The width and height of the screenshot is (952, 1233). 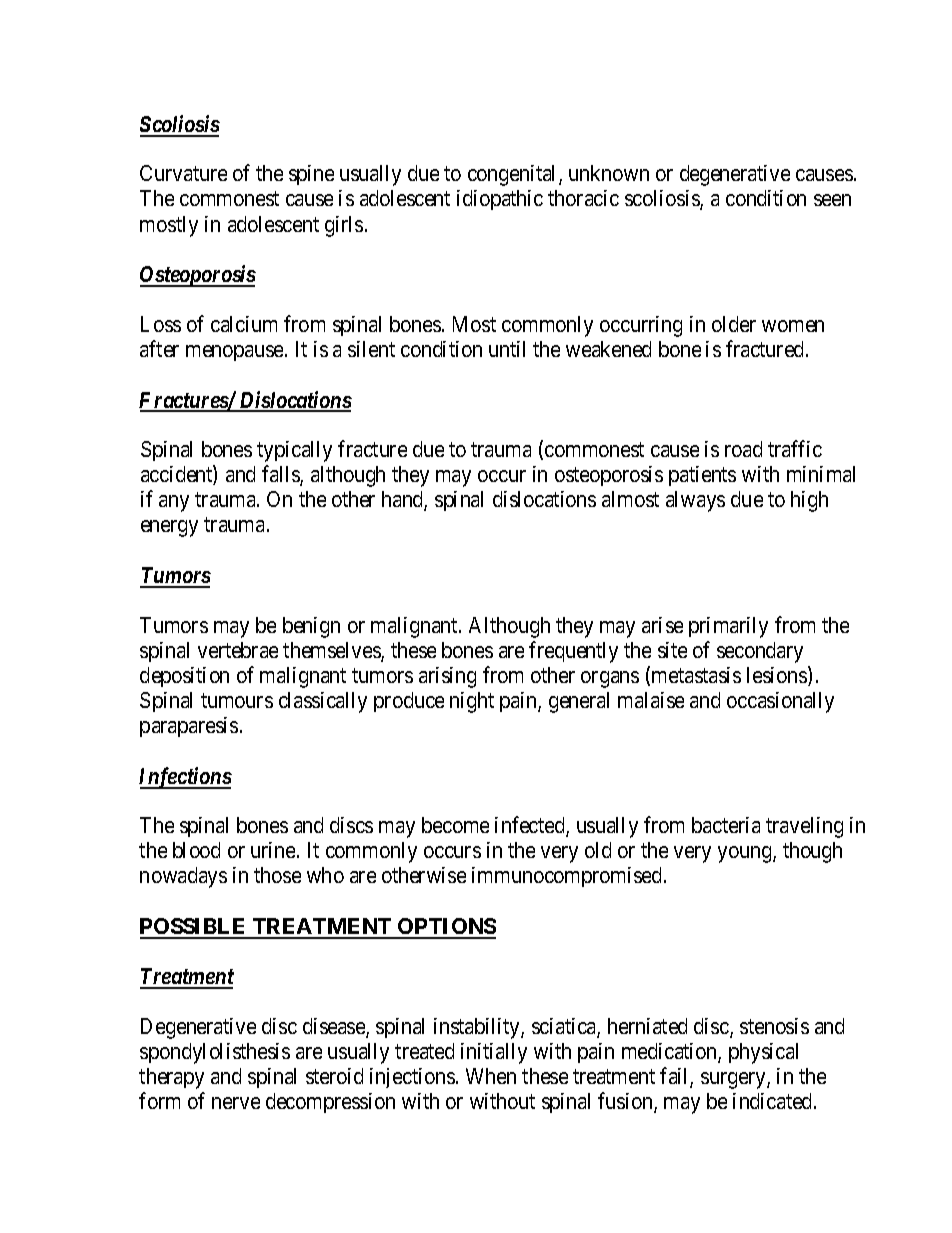 I want to click on young, so click(x=746, y=854).
